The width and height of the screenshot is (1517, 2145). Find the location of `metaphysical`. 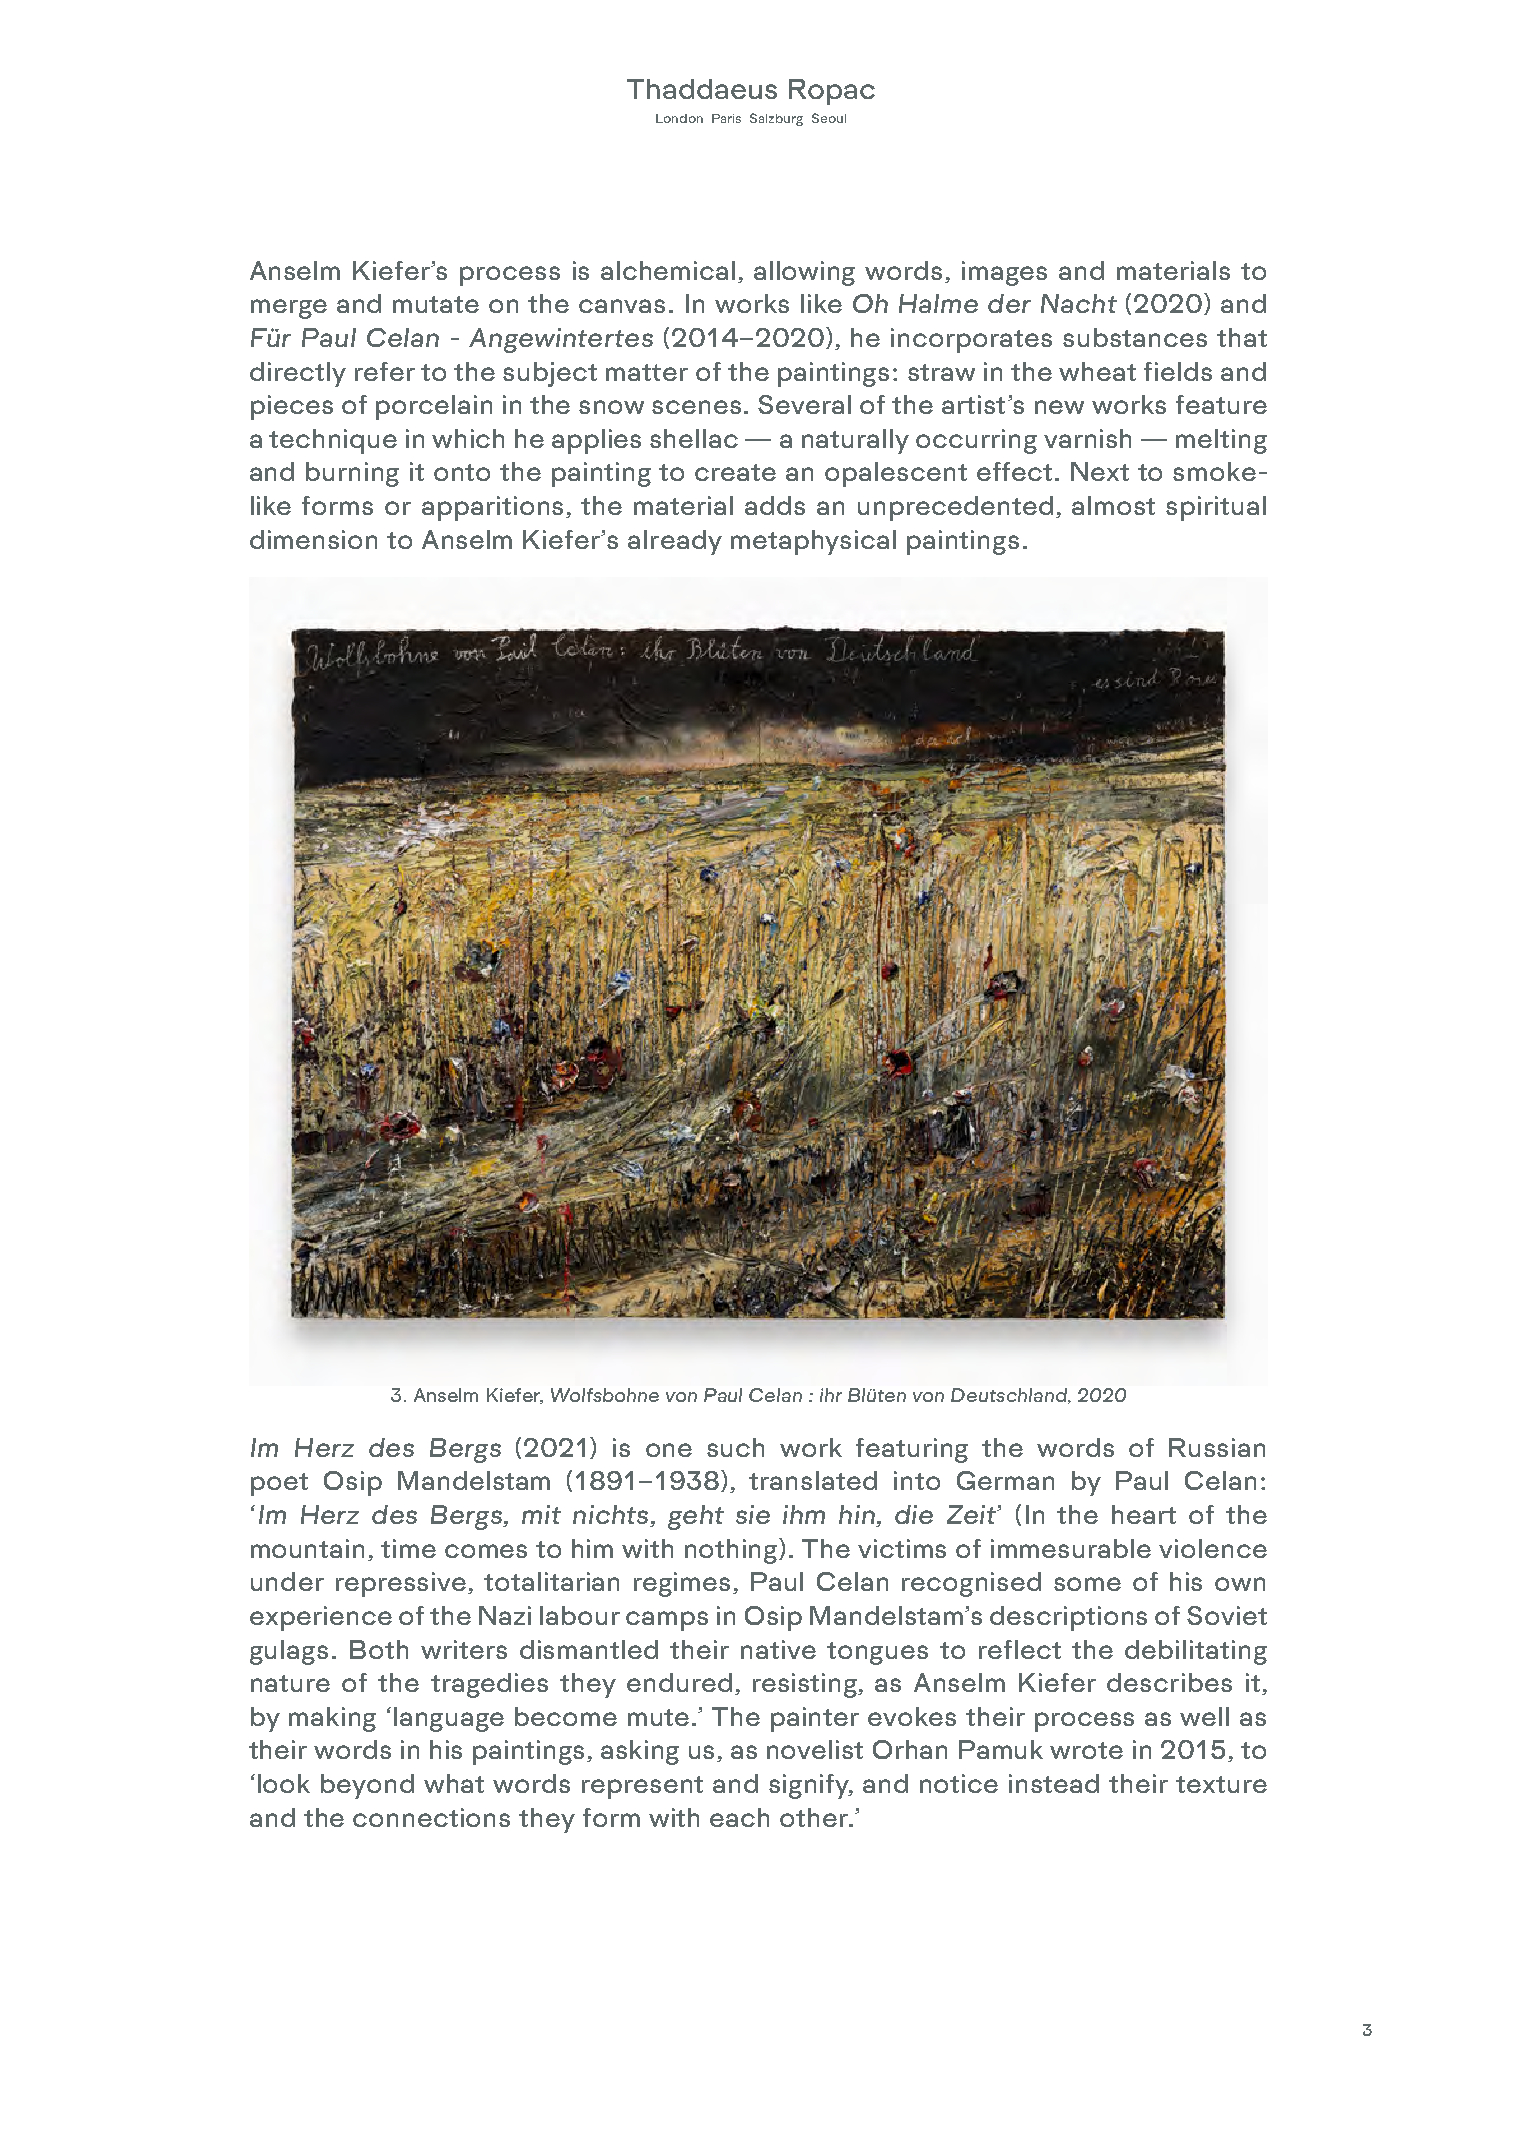

metaphysical is located at coordinates (813, 542).
